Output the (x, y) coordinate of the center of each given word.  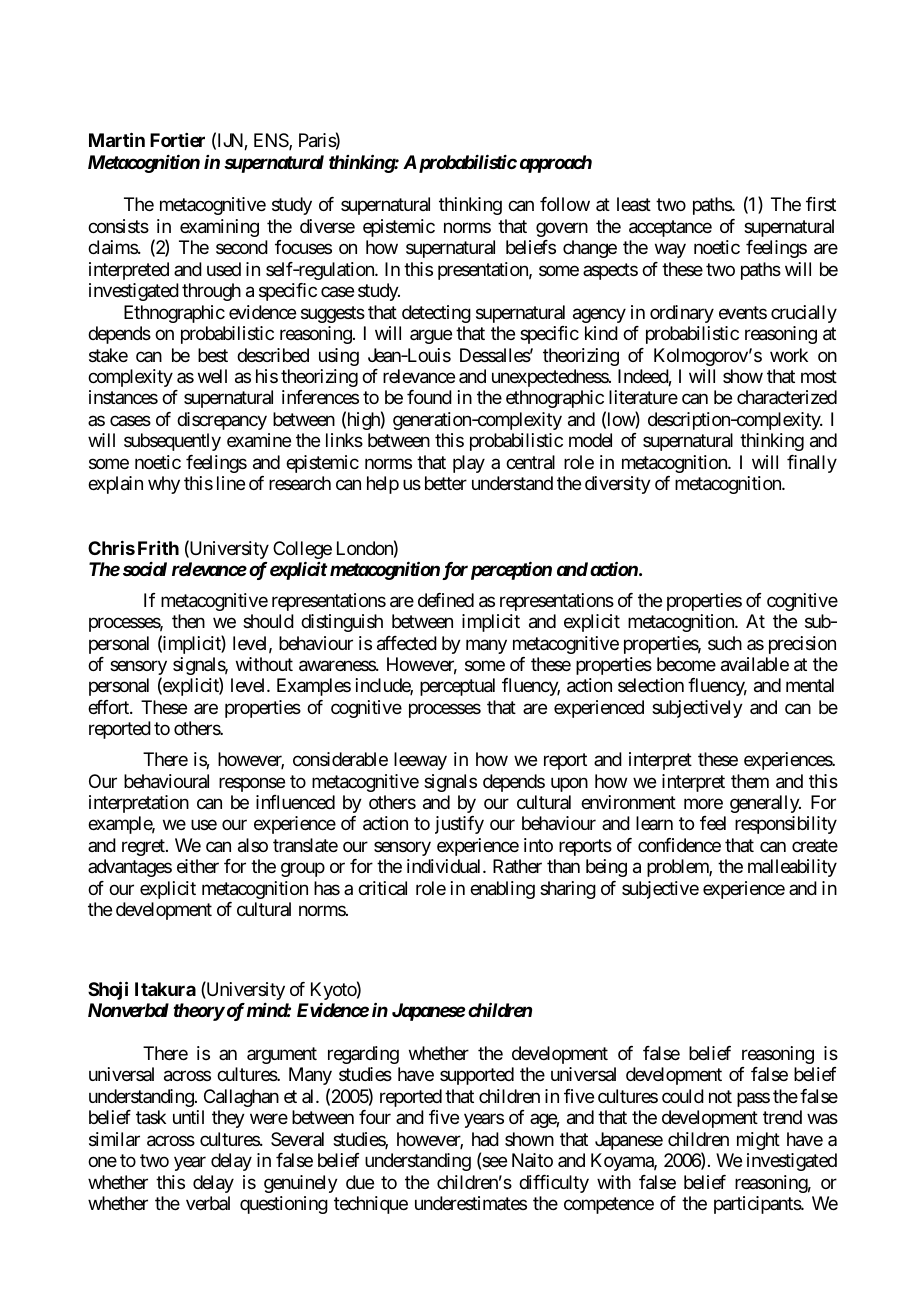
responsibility (786, 825)
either (198, 866)
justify (459, 825)
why (164, 485)
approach (556, 164)
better (446, 483)
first (821, 204)
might (758, 1141)
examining (219, 228)
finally (812, 464)
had (485, 1139)
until (188, 1117)
